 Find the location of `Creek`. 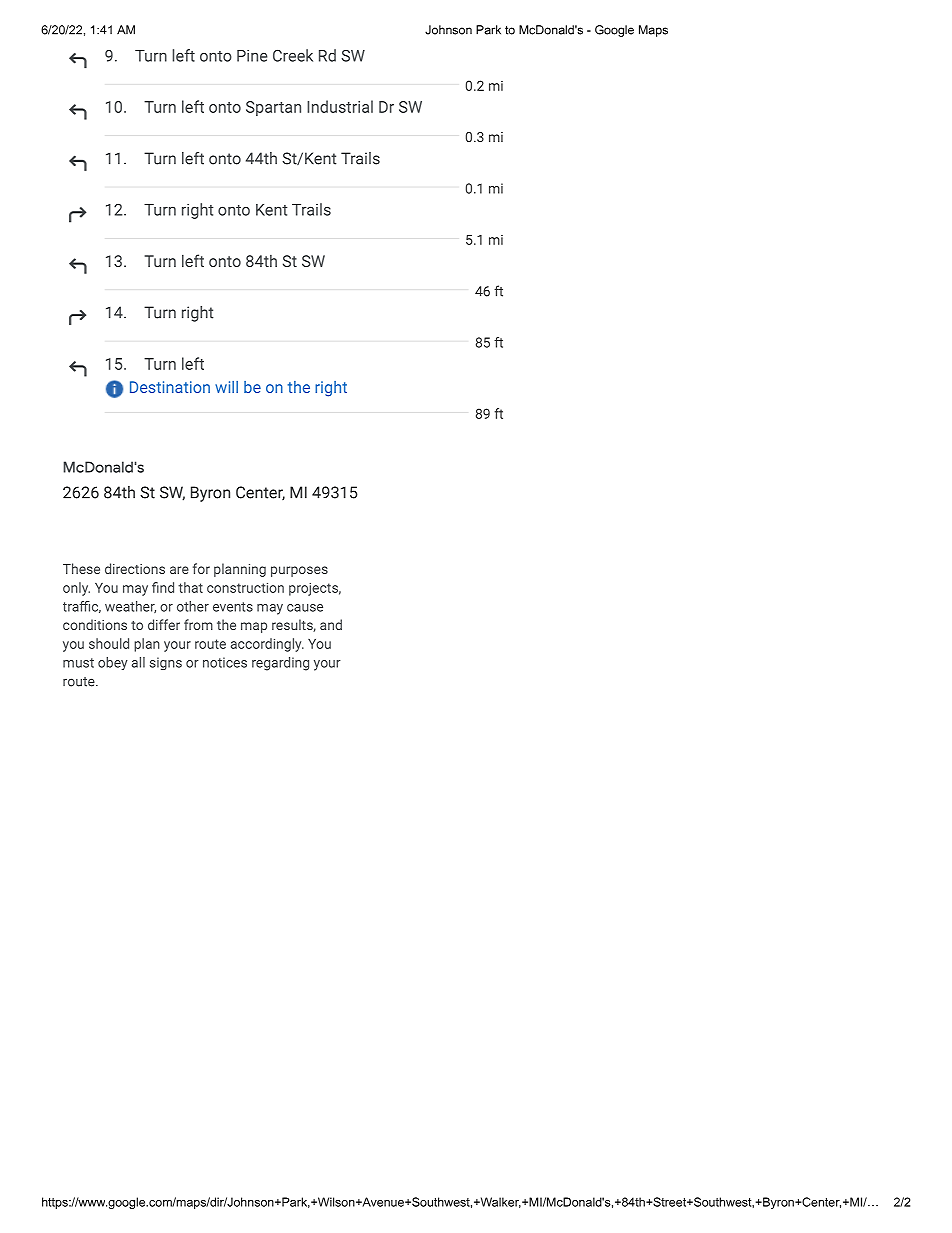

Creek is located at coordinates (293, 55).
